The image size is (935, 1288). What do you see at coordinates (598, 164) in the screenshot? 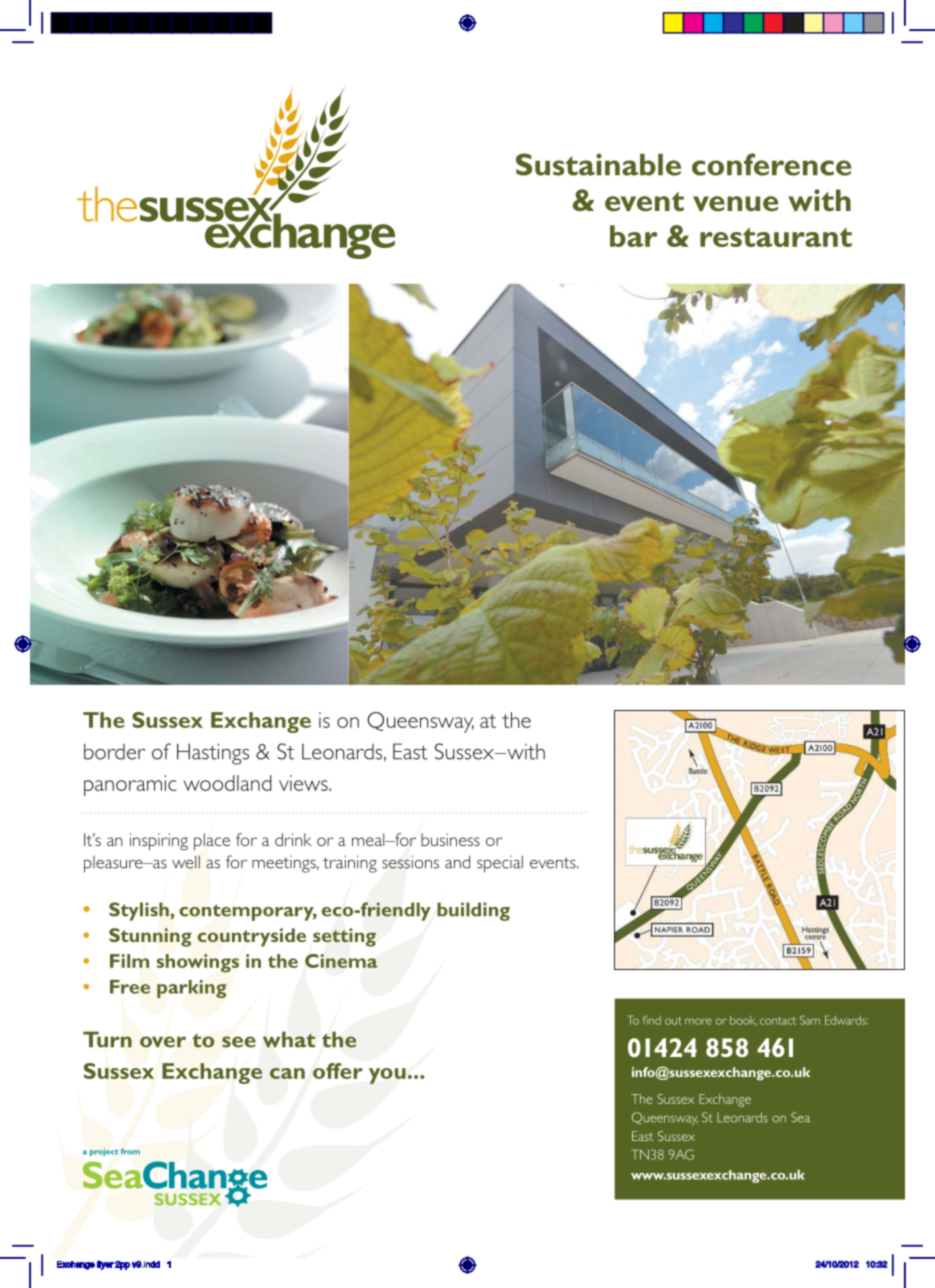
I see `Sustainable` at bounding box center [598, 164].
